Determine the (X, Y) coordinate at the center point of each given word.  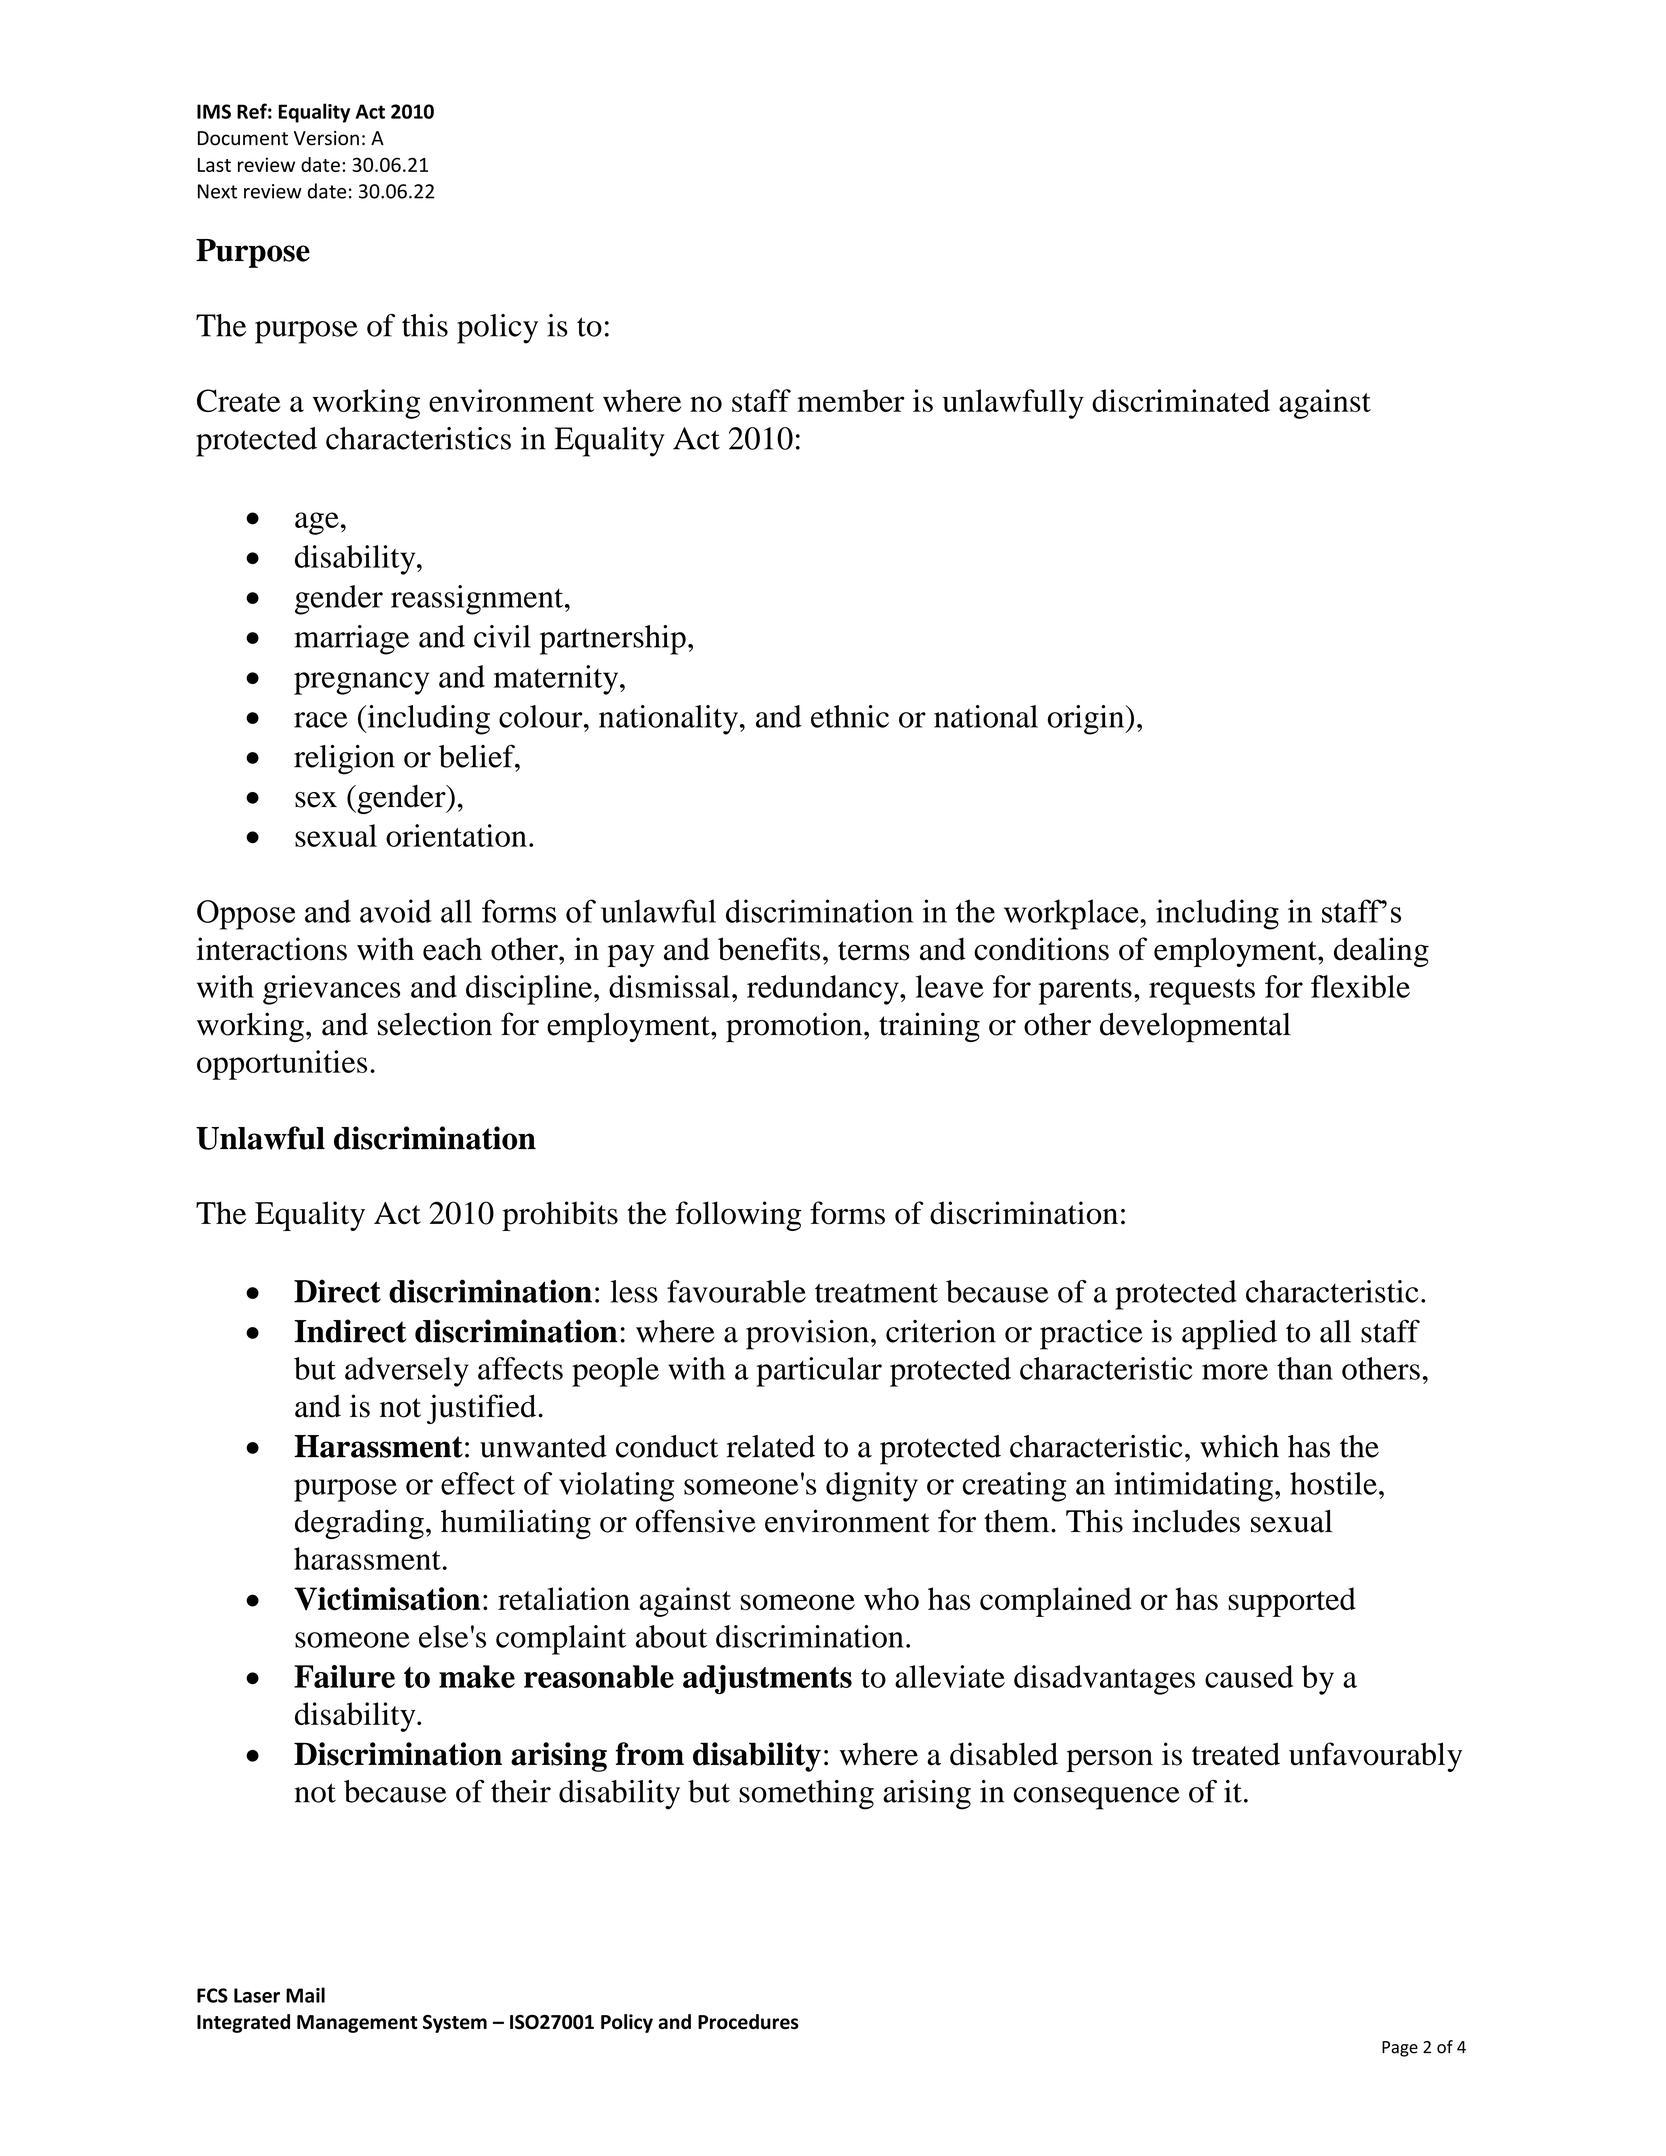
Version (326, 138)
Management (357, 2024)
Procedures (748, 2022)
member (851, 400)
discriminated (1181, 400)
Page (1400, 2049)
